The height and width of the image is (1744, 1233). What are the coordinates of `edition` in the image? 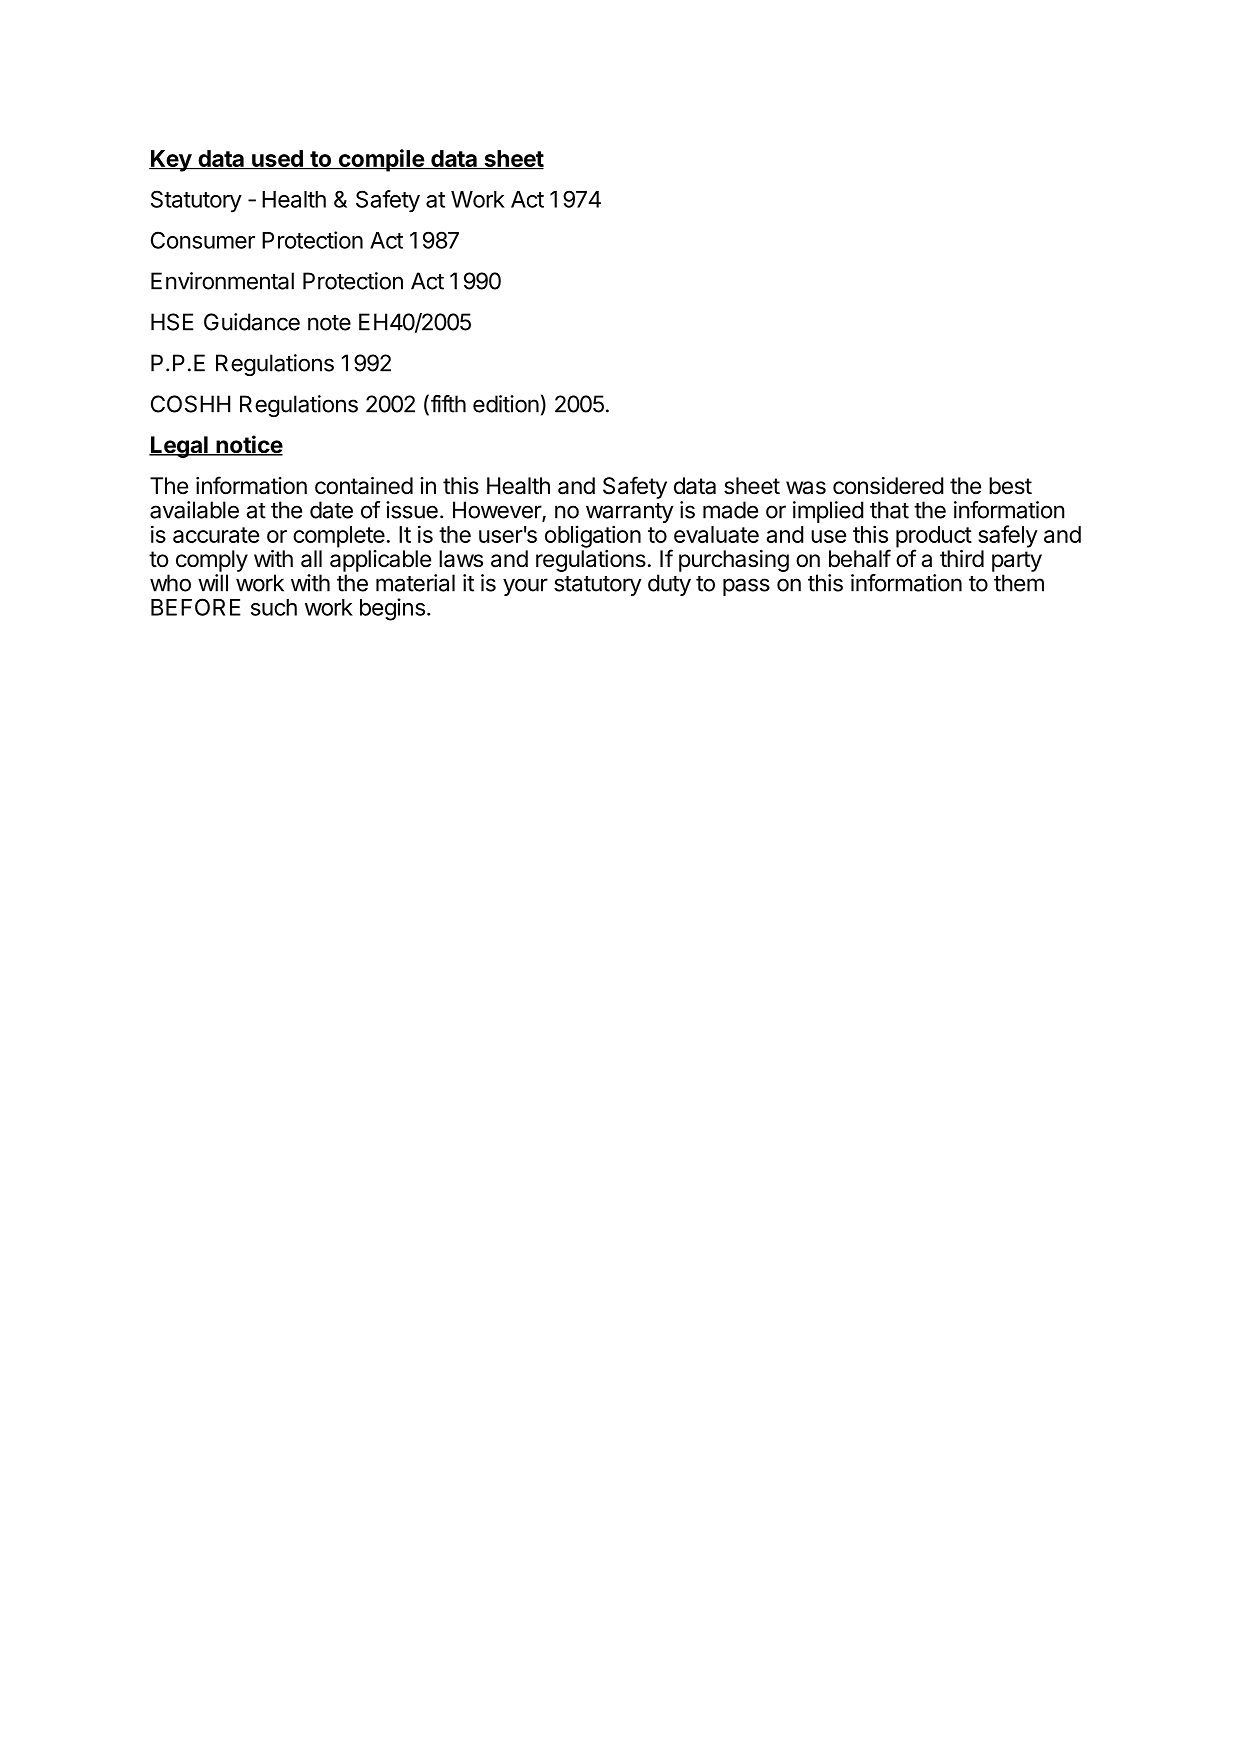 It's located at (506, 404).
